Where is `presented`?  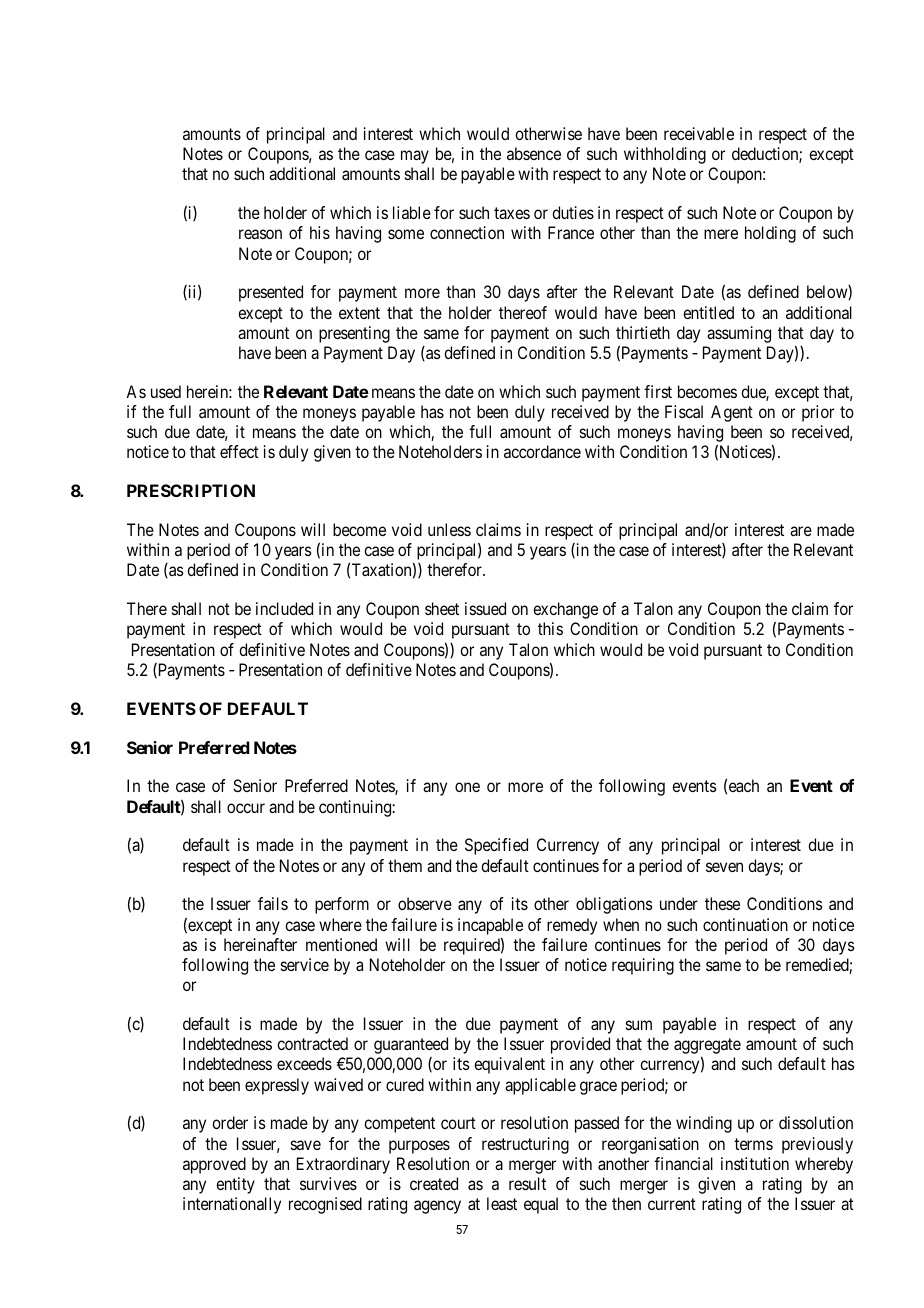 presented is located at coordinates (271, 293).
